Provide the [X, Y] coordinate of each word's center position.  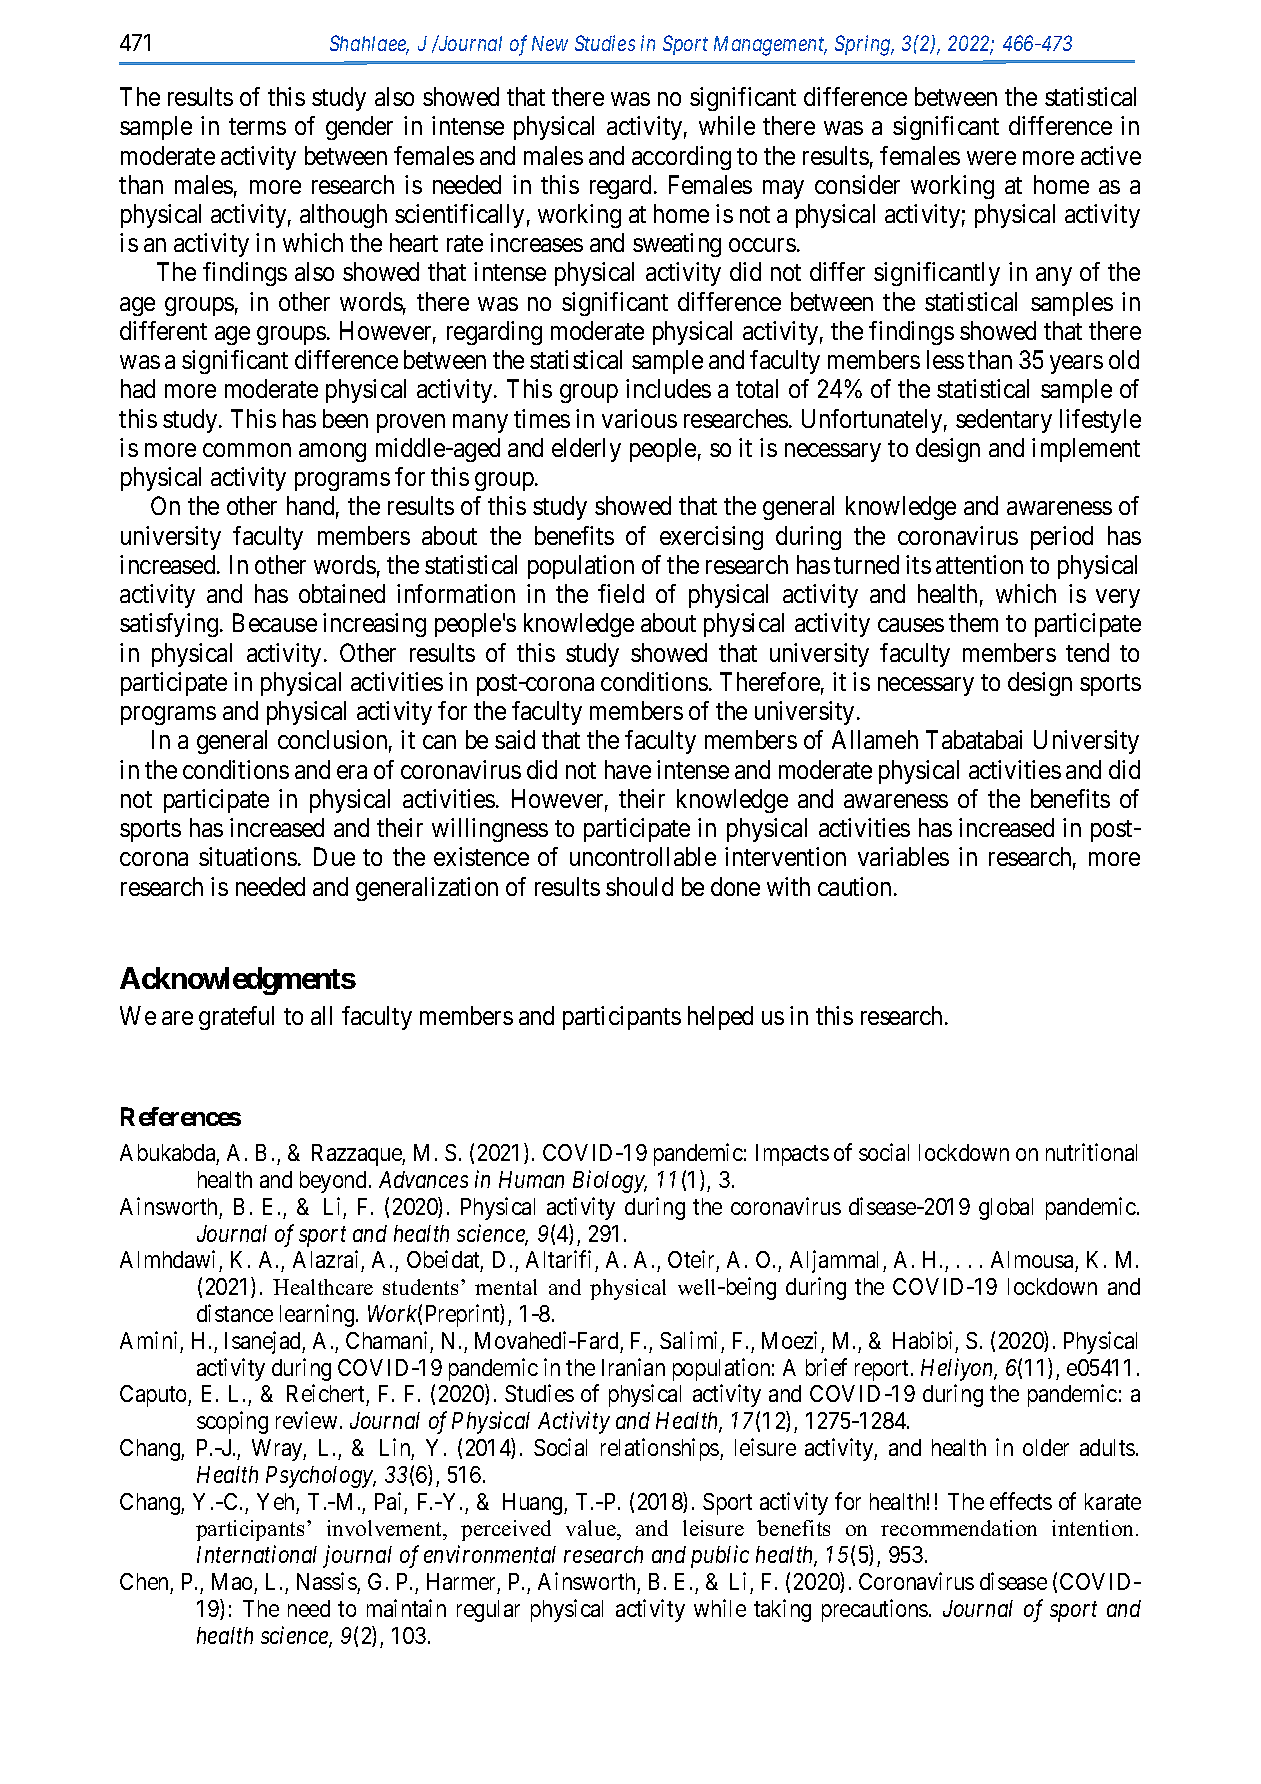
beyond [335, 1182]
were [991, 158]
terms [257, 127]
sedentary [1004, 421]
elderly [586, 450]
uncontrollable [643, 856]
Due [334, 857]
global [1006, 1209]
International [257, 1554]
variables [903, 856]
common [247, 450]
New [550, 43]
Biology [610, 1181]
